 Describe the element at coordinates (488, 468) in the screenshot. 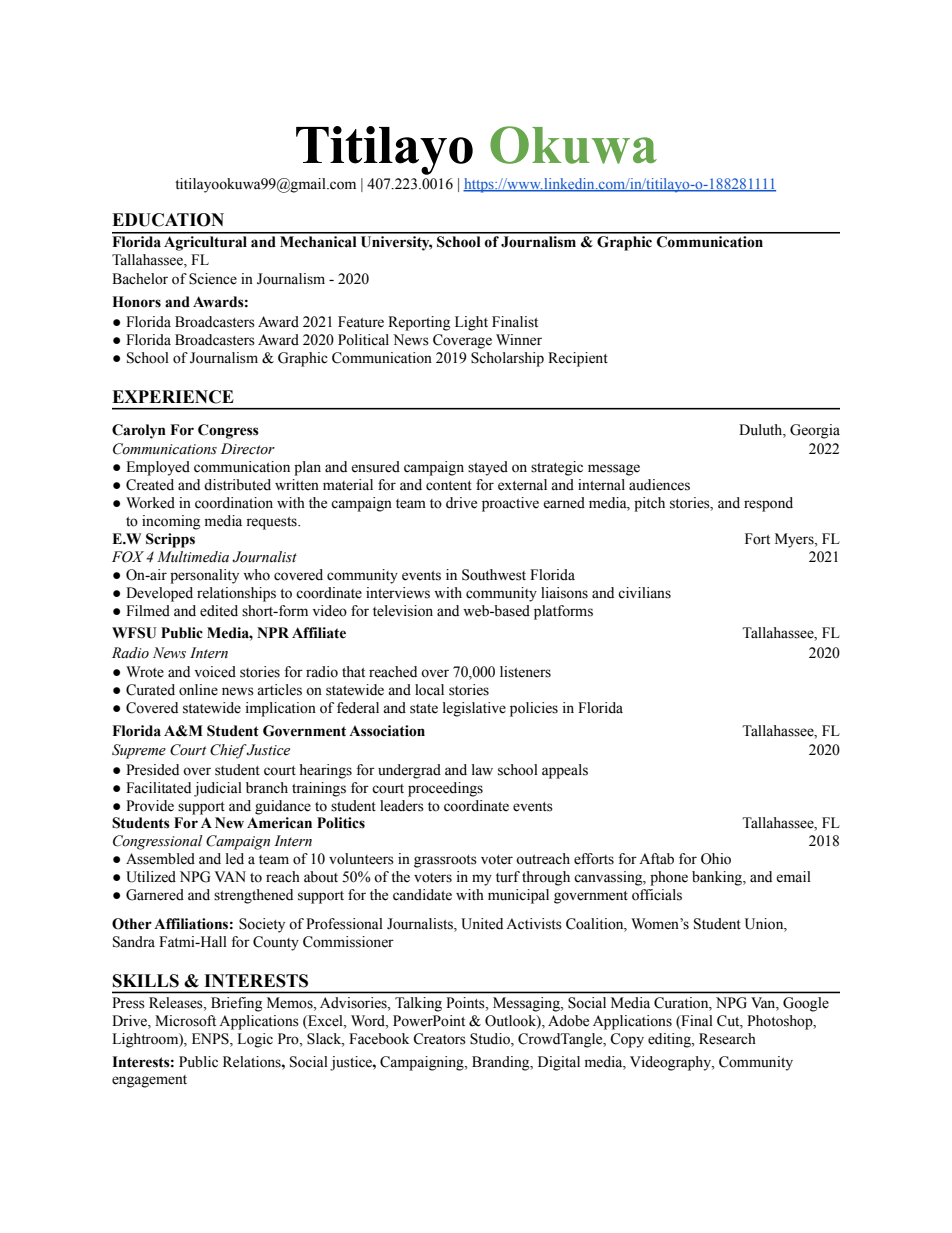

I see `stayed` at that location.
